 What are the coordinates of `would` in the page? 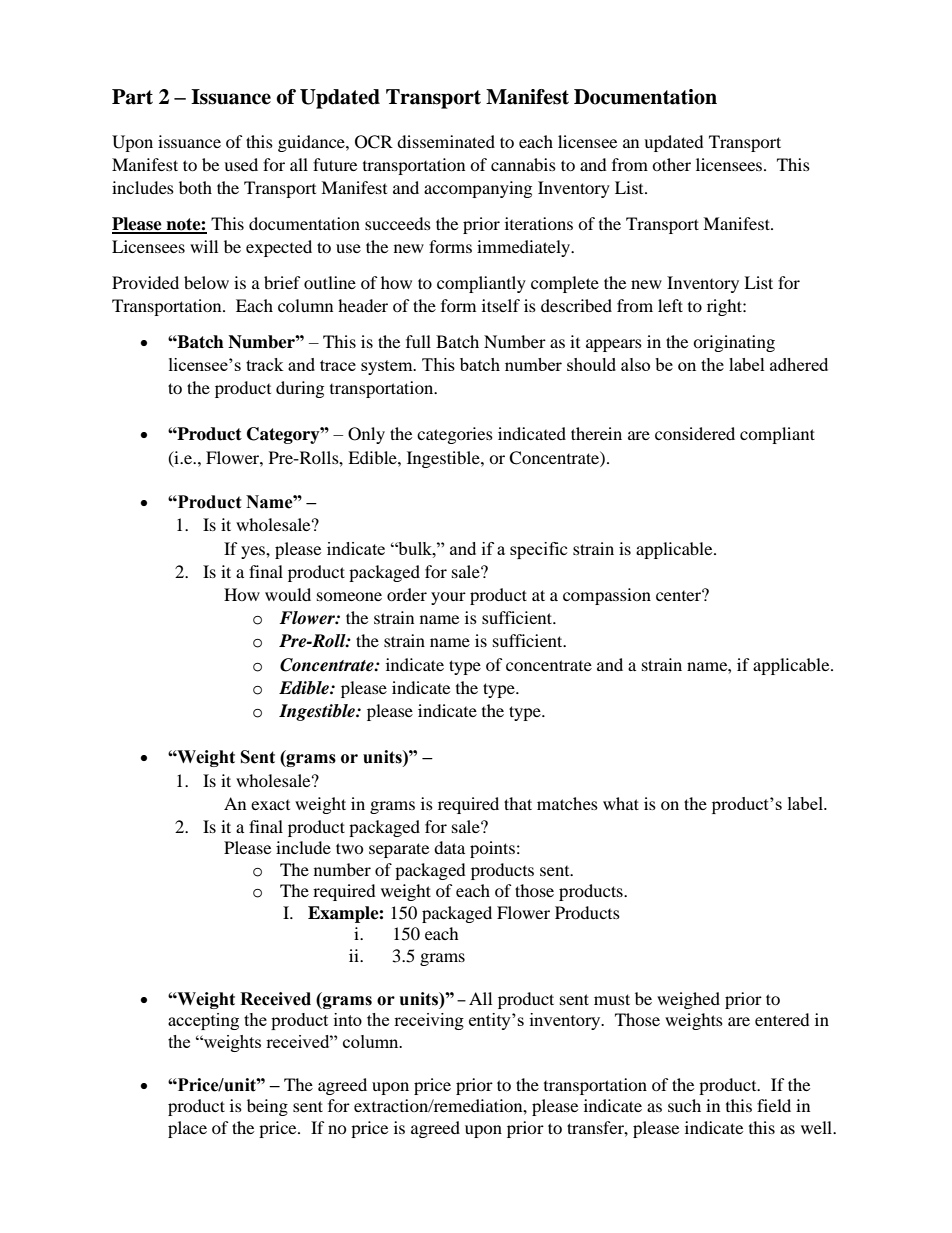 It's located at (288, 594).
